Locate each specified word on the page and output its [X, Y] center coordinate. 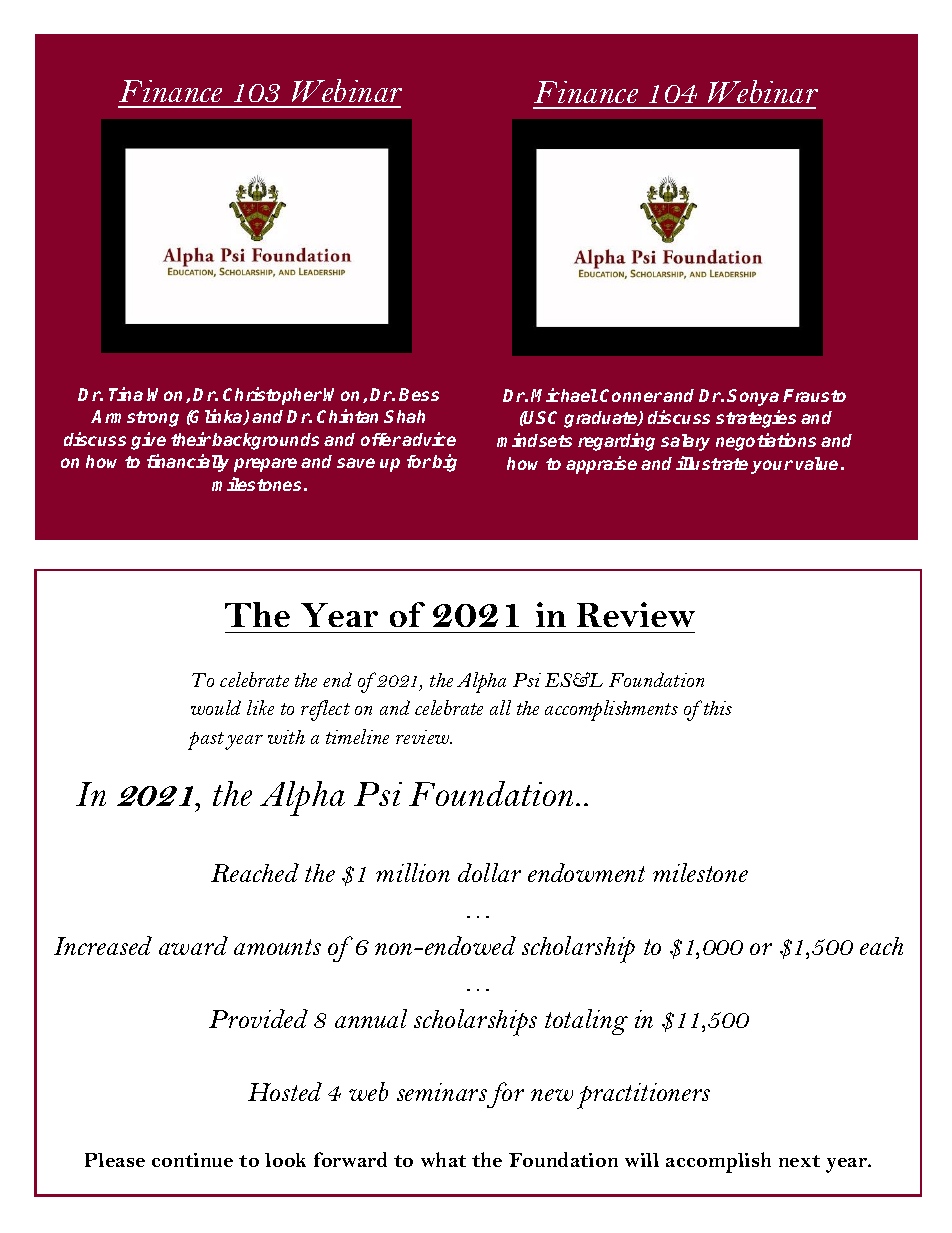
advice [429, 439]
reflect [325, 710]
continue [192, 1160]
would [216, 707]
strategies [756, 419]
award [193, 945]
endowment [586, 872]
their [191, 439]
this [718, 708]
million [413, 872]
